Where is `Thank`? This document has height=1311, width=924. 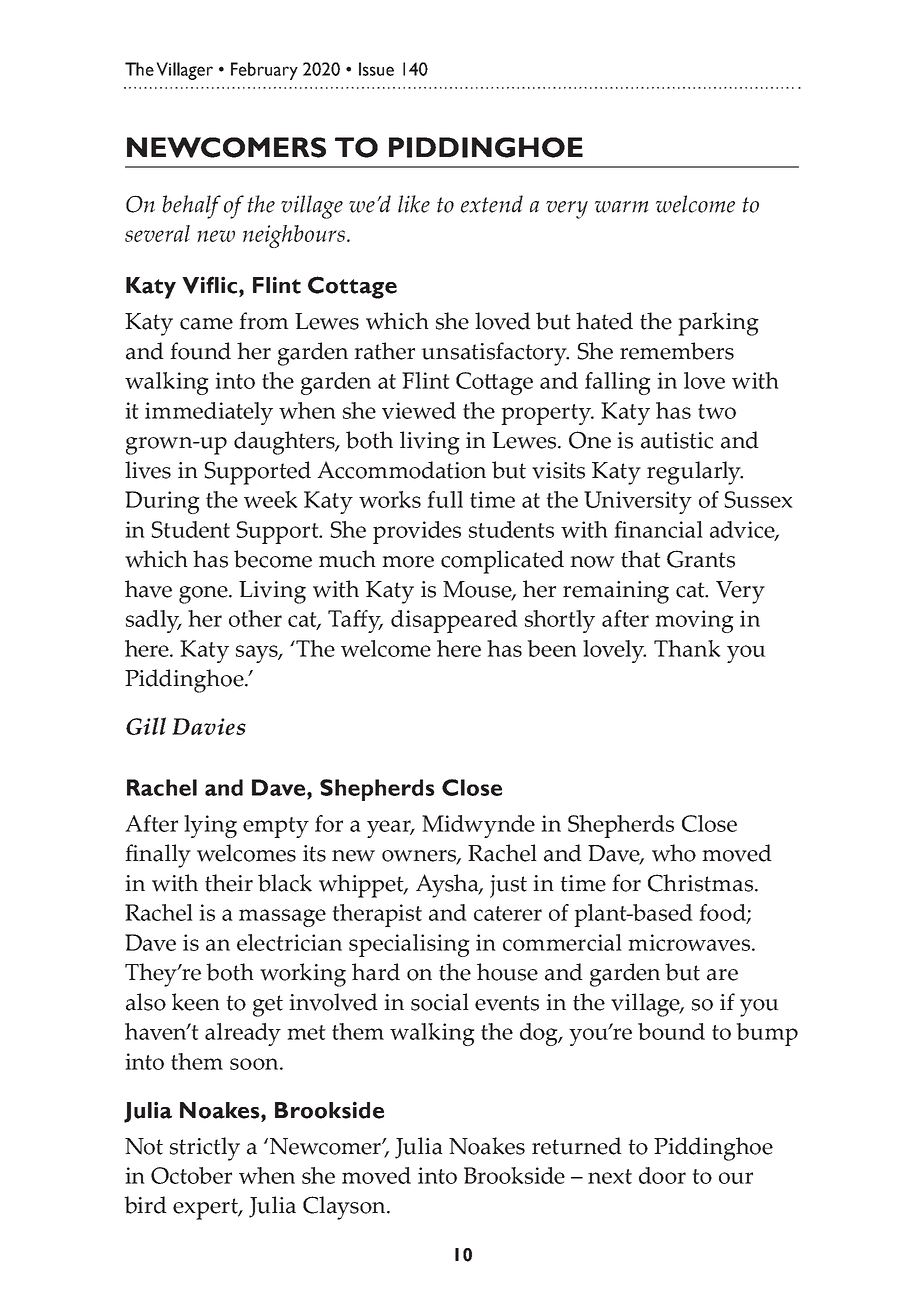
Thank is located at coordinates (687, 648).
